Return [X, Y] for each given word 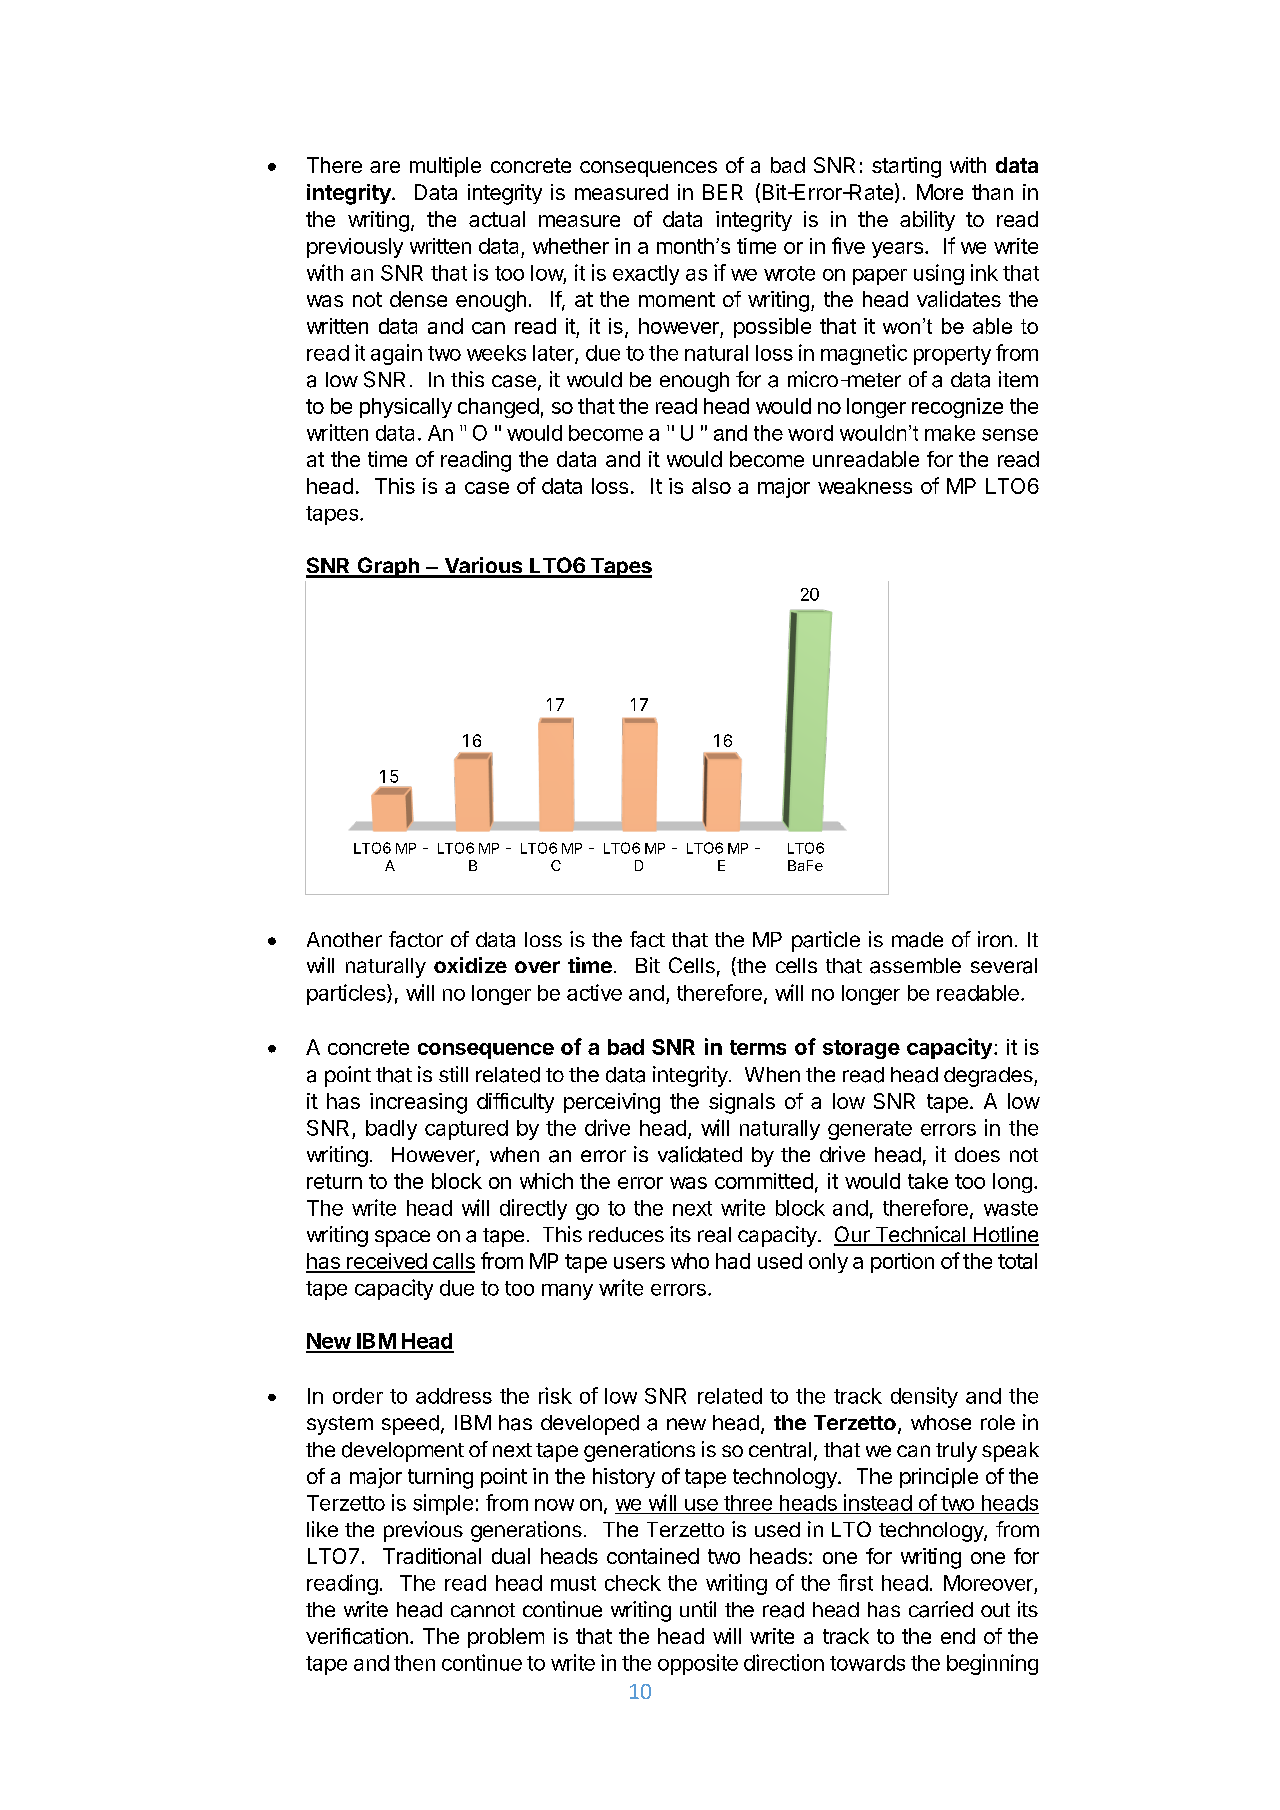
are [385, 167]
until [698, 1609]
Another [344, 939]
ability [927, 221]
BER [723, 192]
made [917, 940]
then [414, 1663]
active [594, 992]
